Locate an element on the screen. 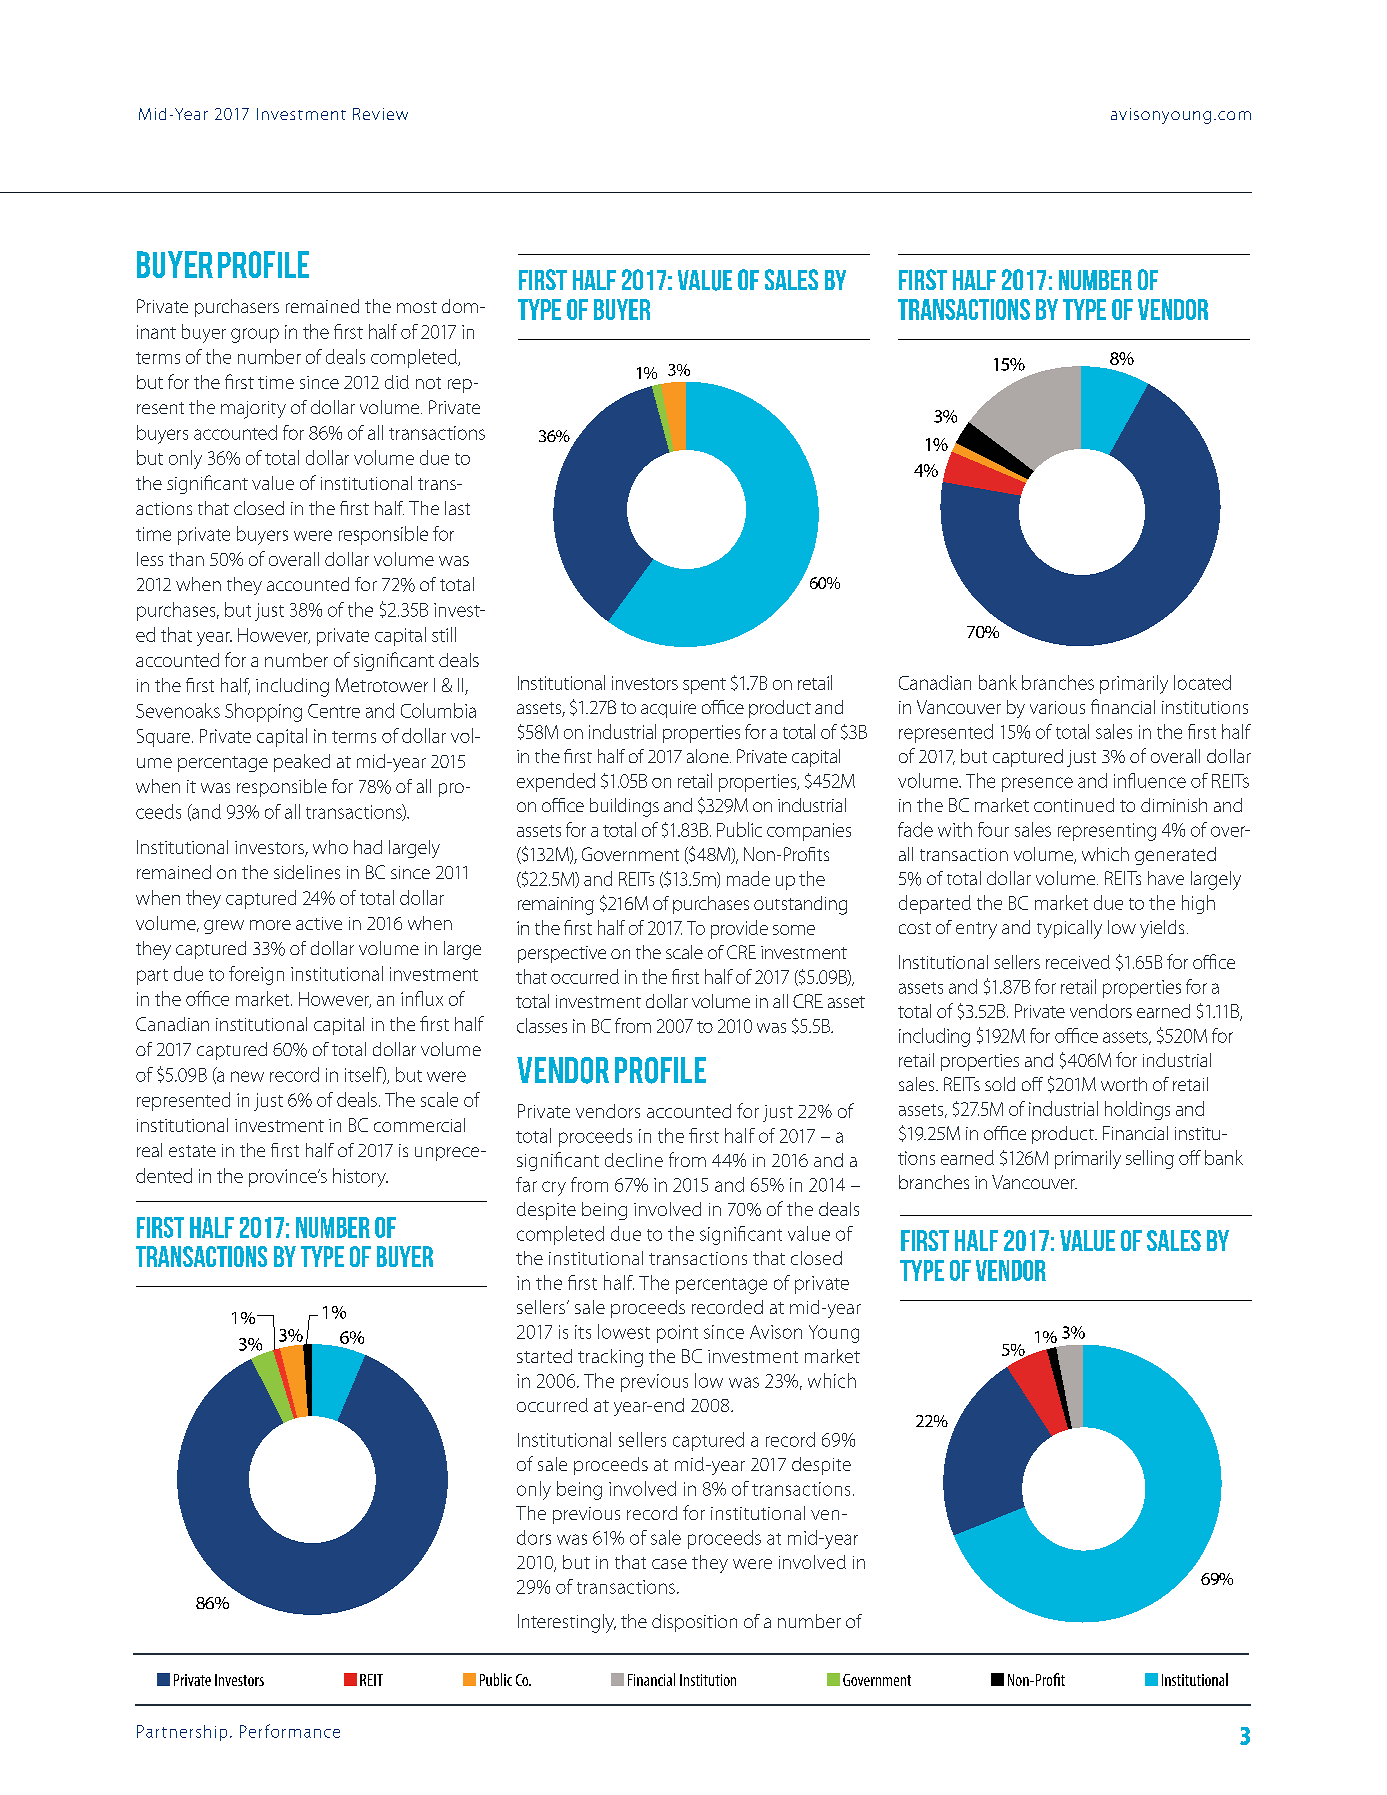  located is located at coordinates (1202, 682).
